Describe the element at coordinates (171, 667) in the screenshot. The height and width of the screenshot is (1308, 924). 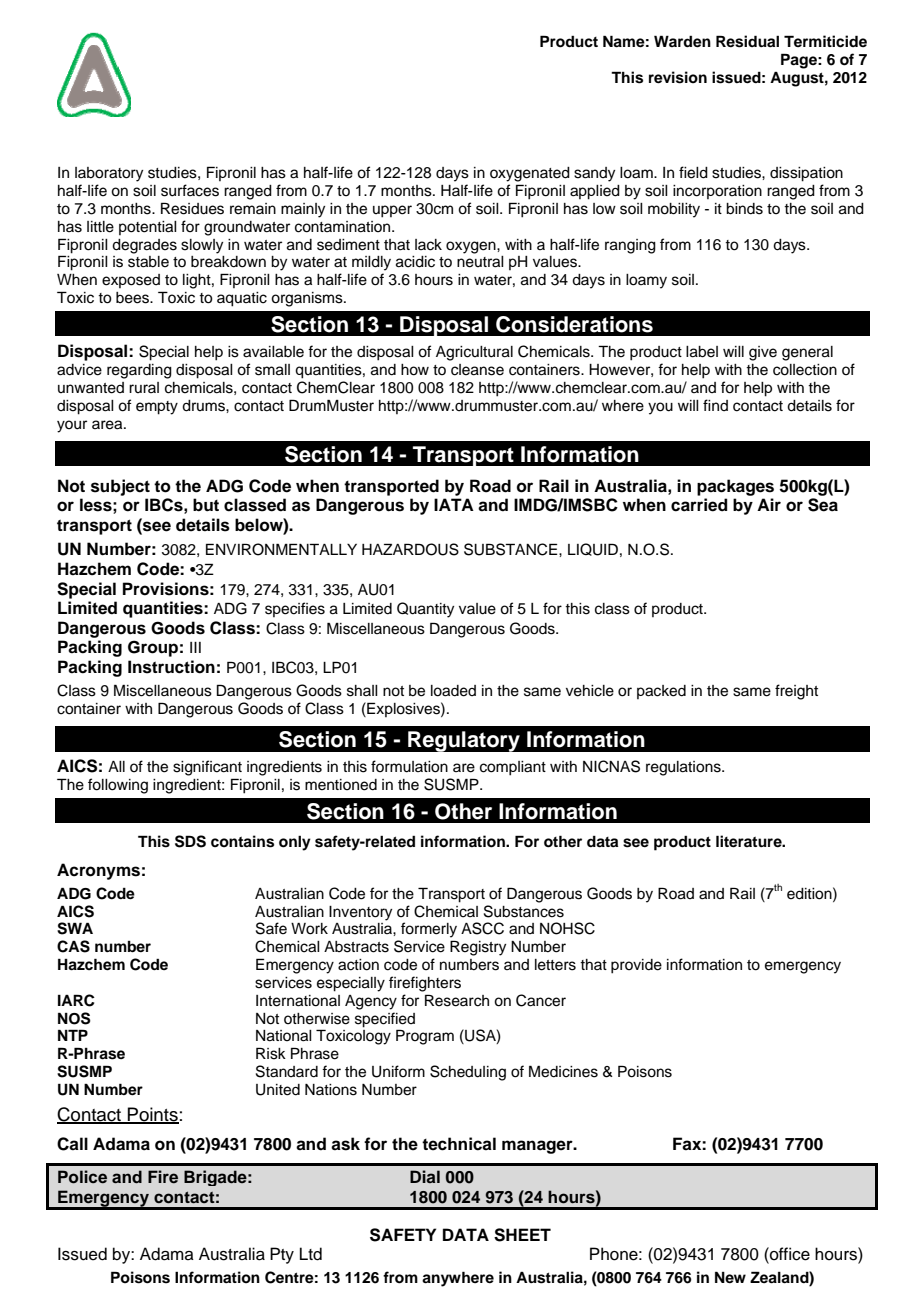
I see `Instruction` at that location.
